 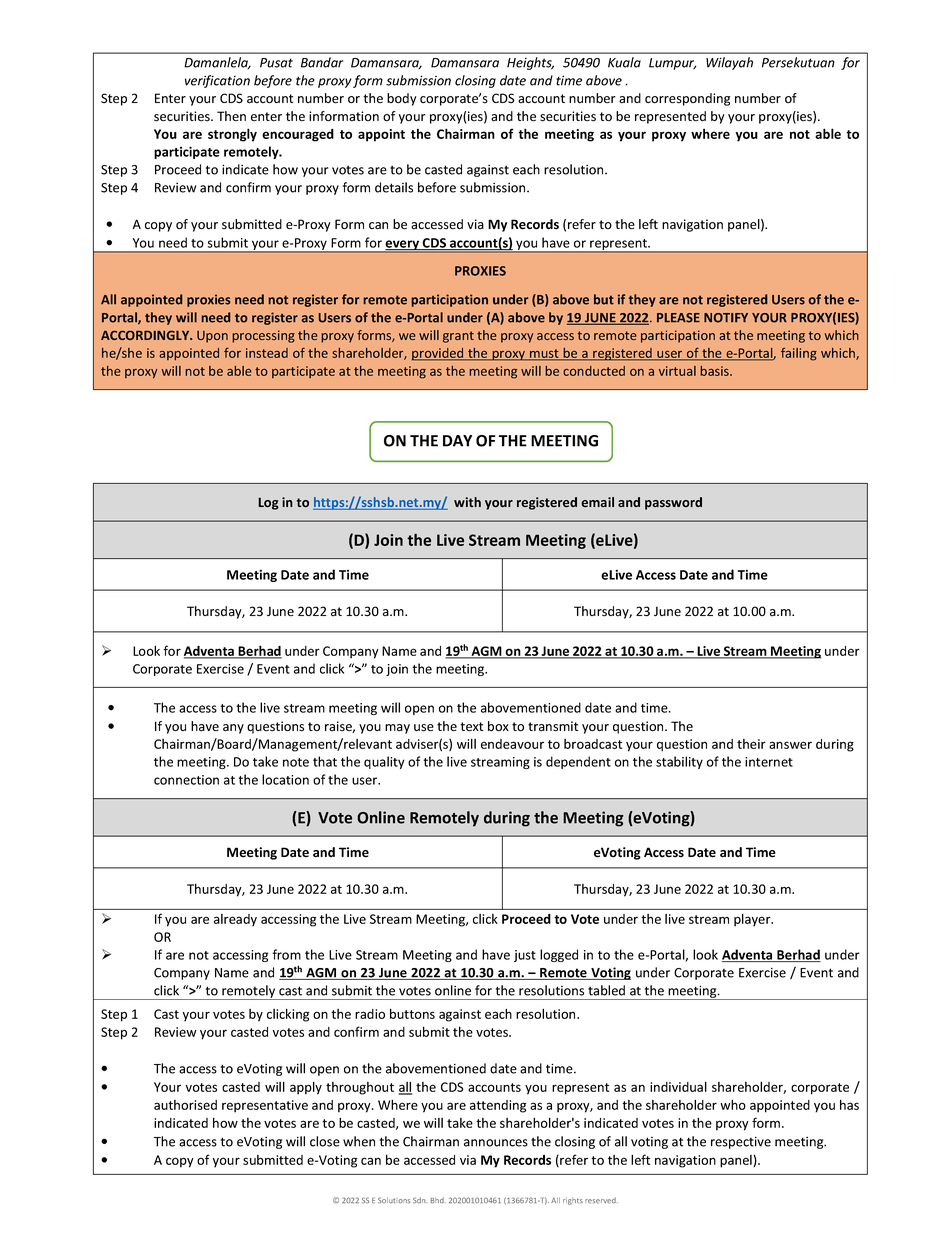 What do you see at coordinates (496, 1143) in the screenshot?
I see `announces` at bounding box center [496, 1143].
